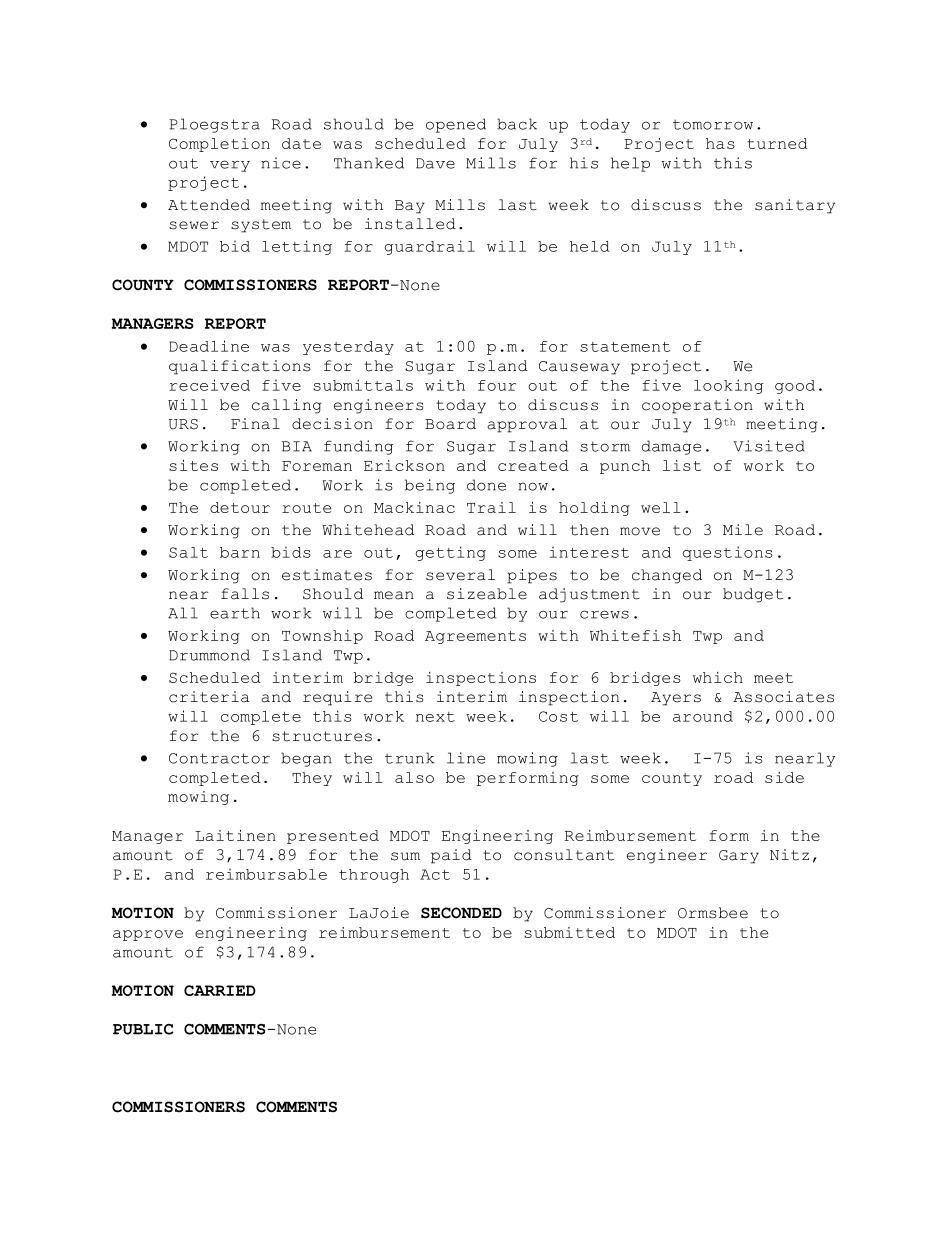 The image size is (952, 1233). I want to click on Completion, so click(219, 145).
